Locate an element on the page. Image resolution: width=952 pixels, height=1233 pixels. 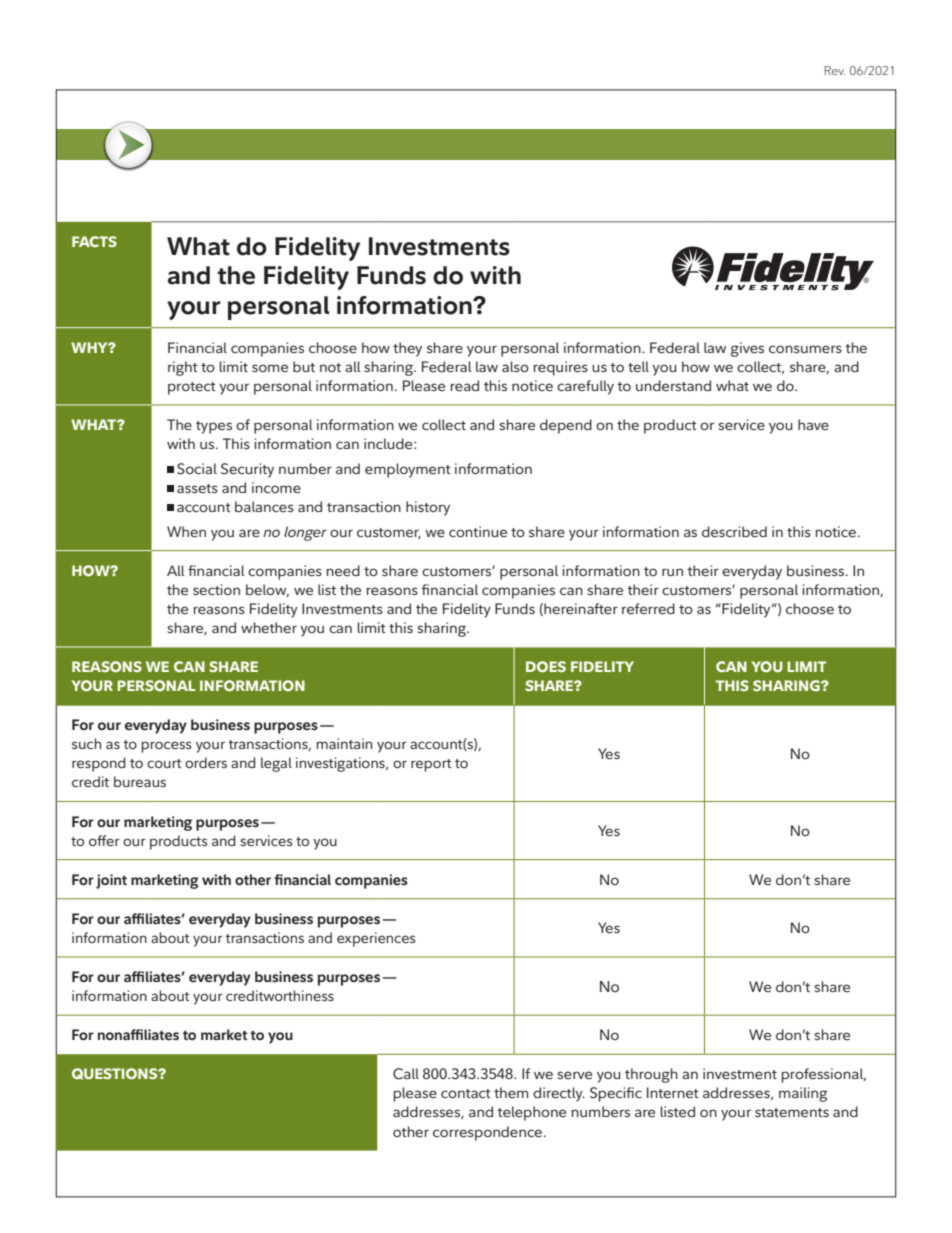
offer is located at coordinates (104, 840).
